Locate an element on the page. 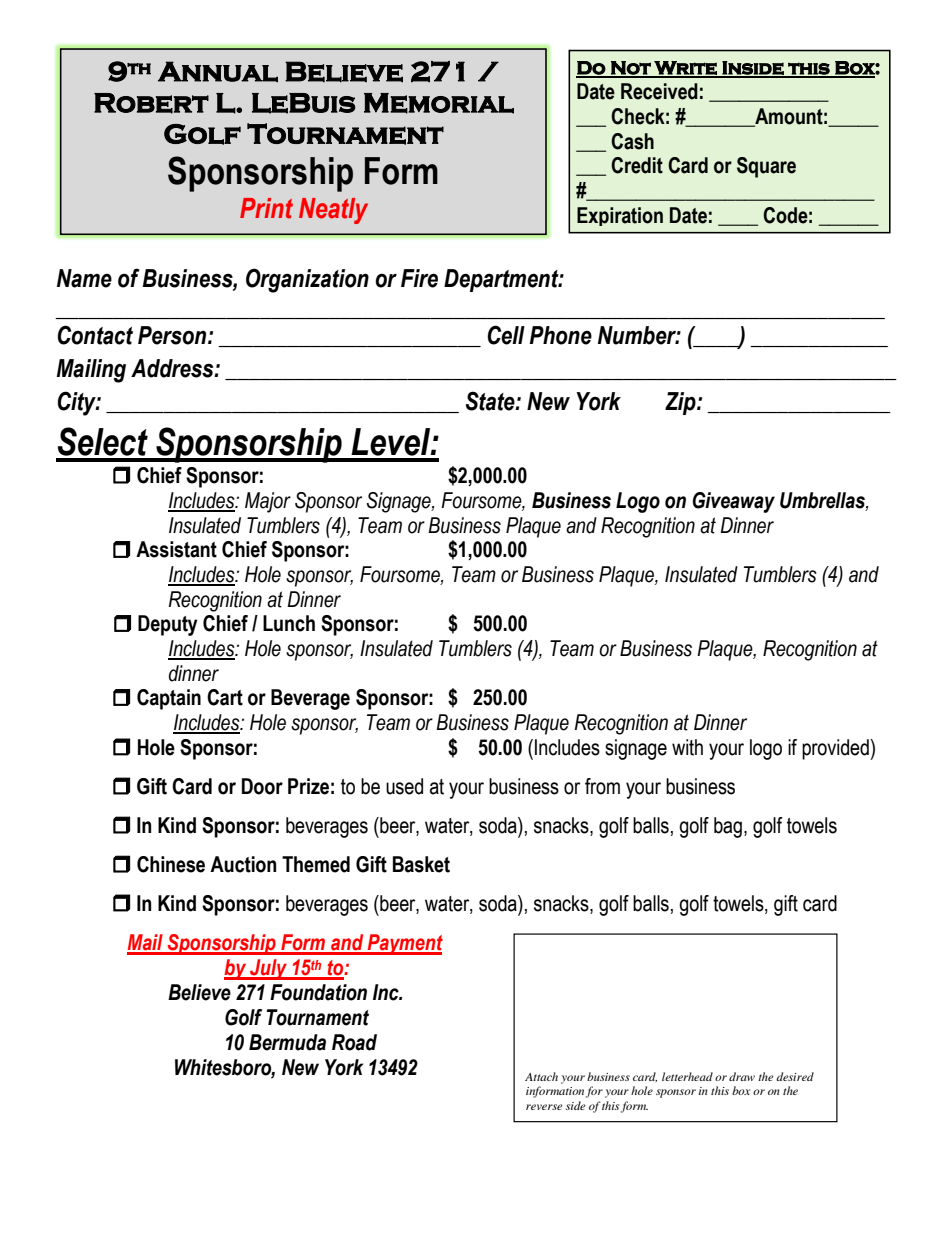  Attach is located at coordinates (541, 1076).
